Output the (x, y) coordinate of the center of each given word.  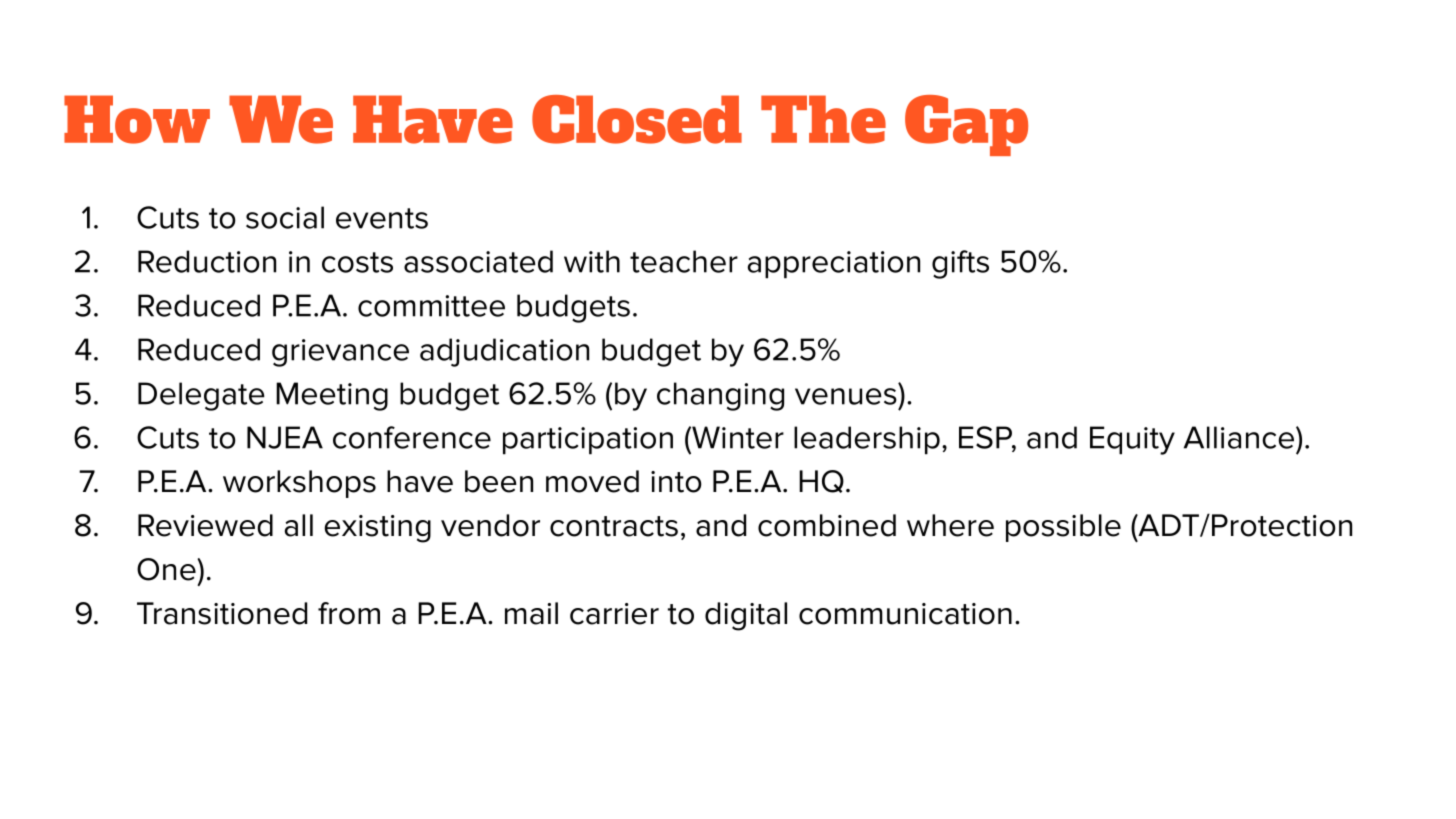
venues (846, 396)
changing (720, 396)
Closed (637, 119)
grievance (340, 353)
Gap (966, 125)
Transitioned (222, 613)
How (137, 119)
